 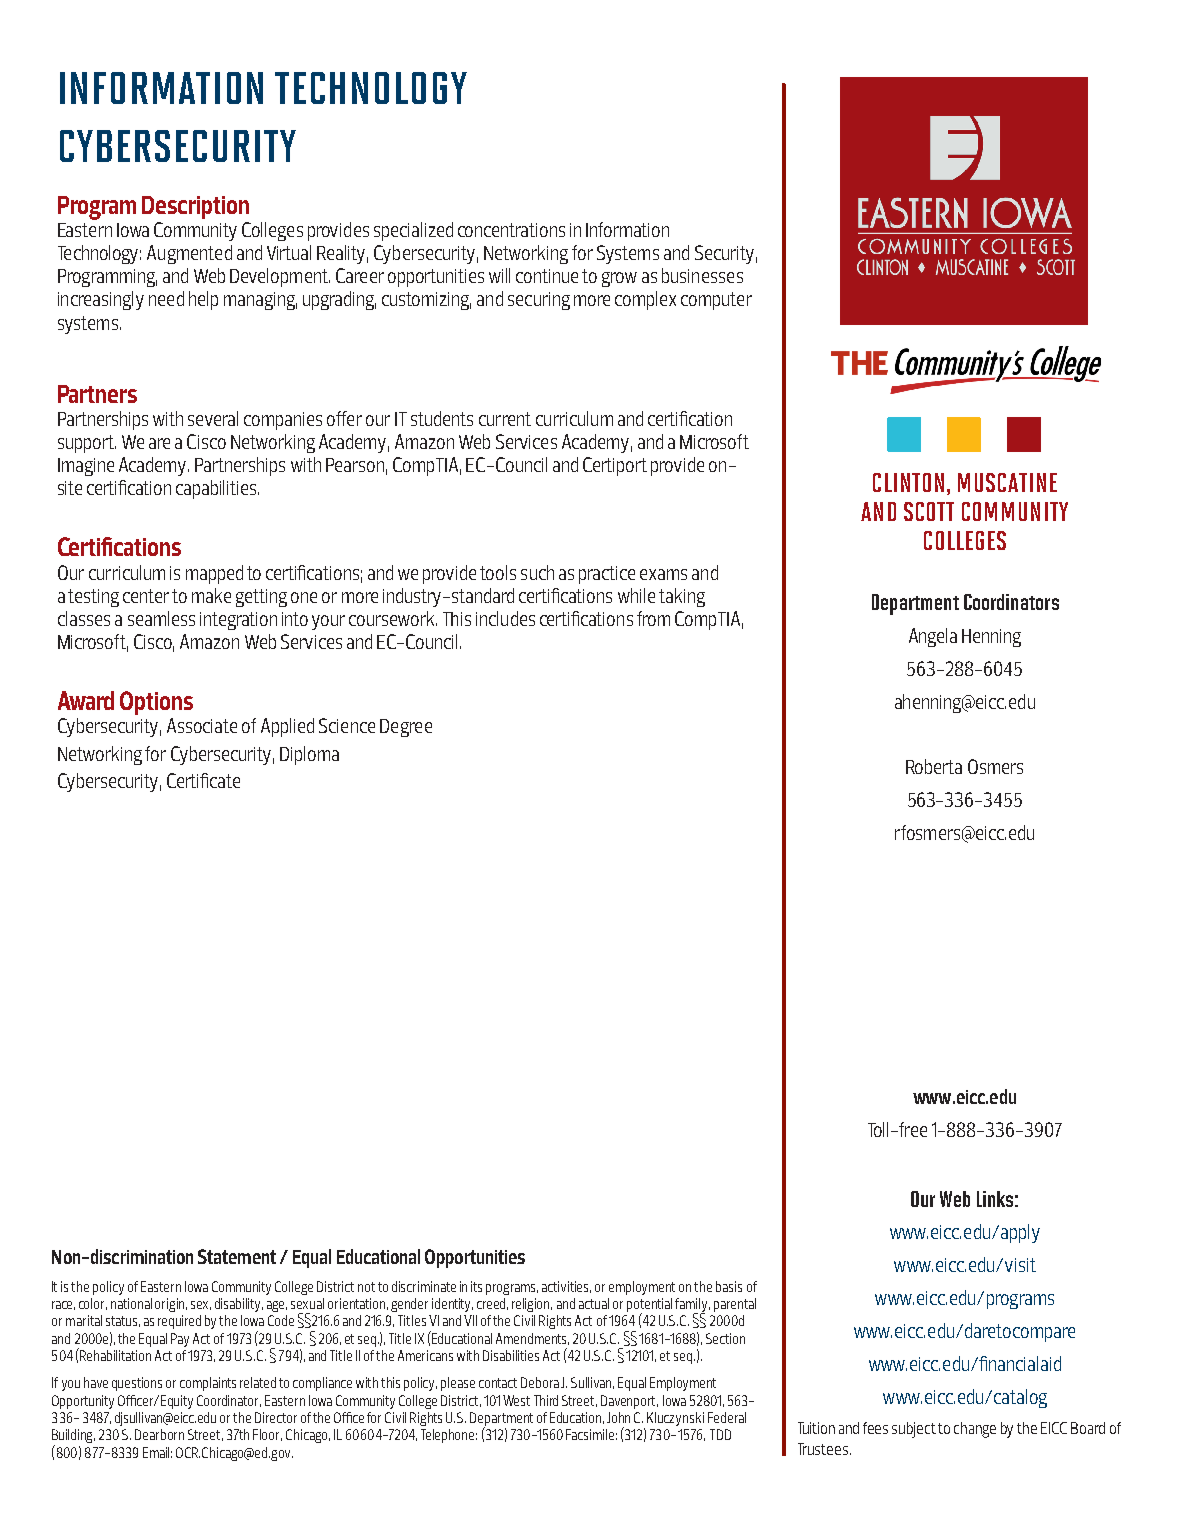 What do you see at coordinates (406, 728) in the screenshot?
I see `Degree` at bounding box center [406, 728].
